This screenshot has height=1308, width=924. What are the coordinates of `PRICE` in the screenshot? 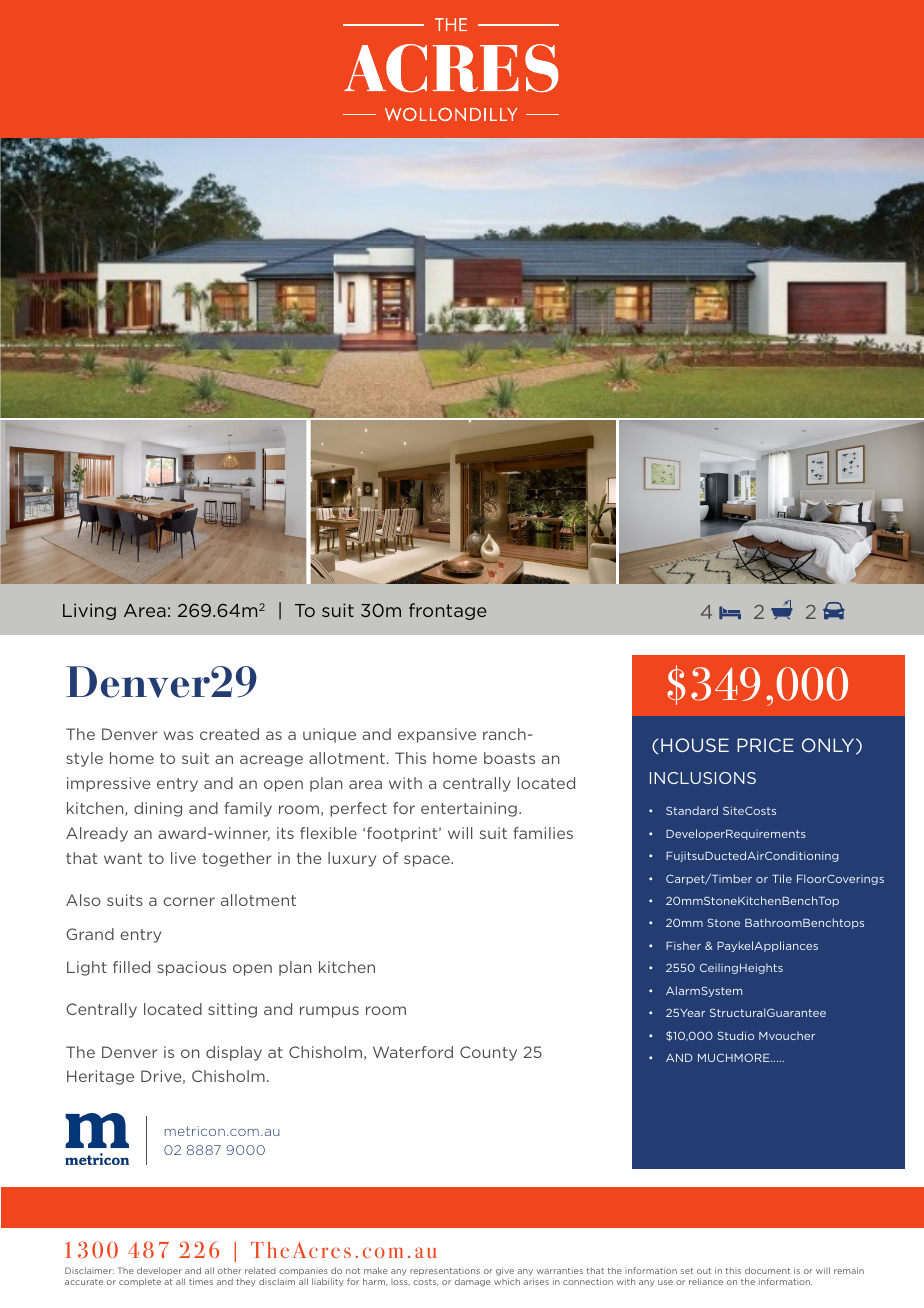 It's located at (765, 745).
